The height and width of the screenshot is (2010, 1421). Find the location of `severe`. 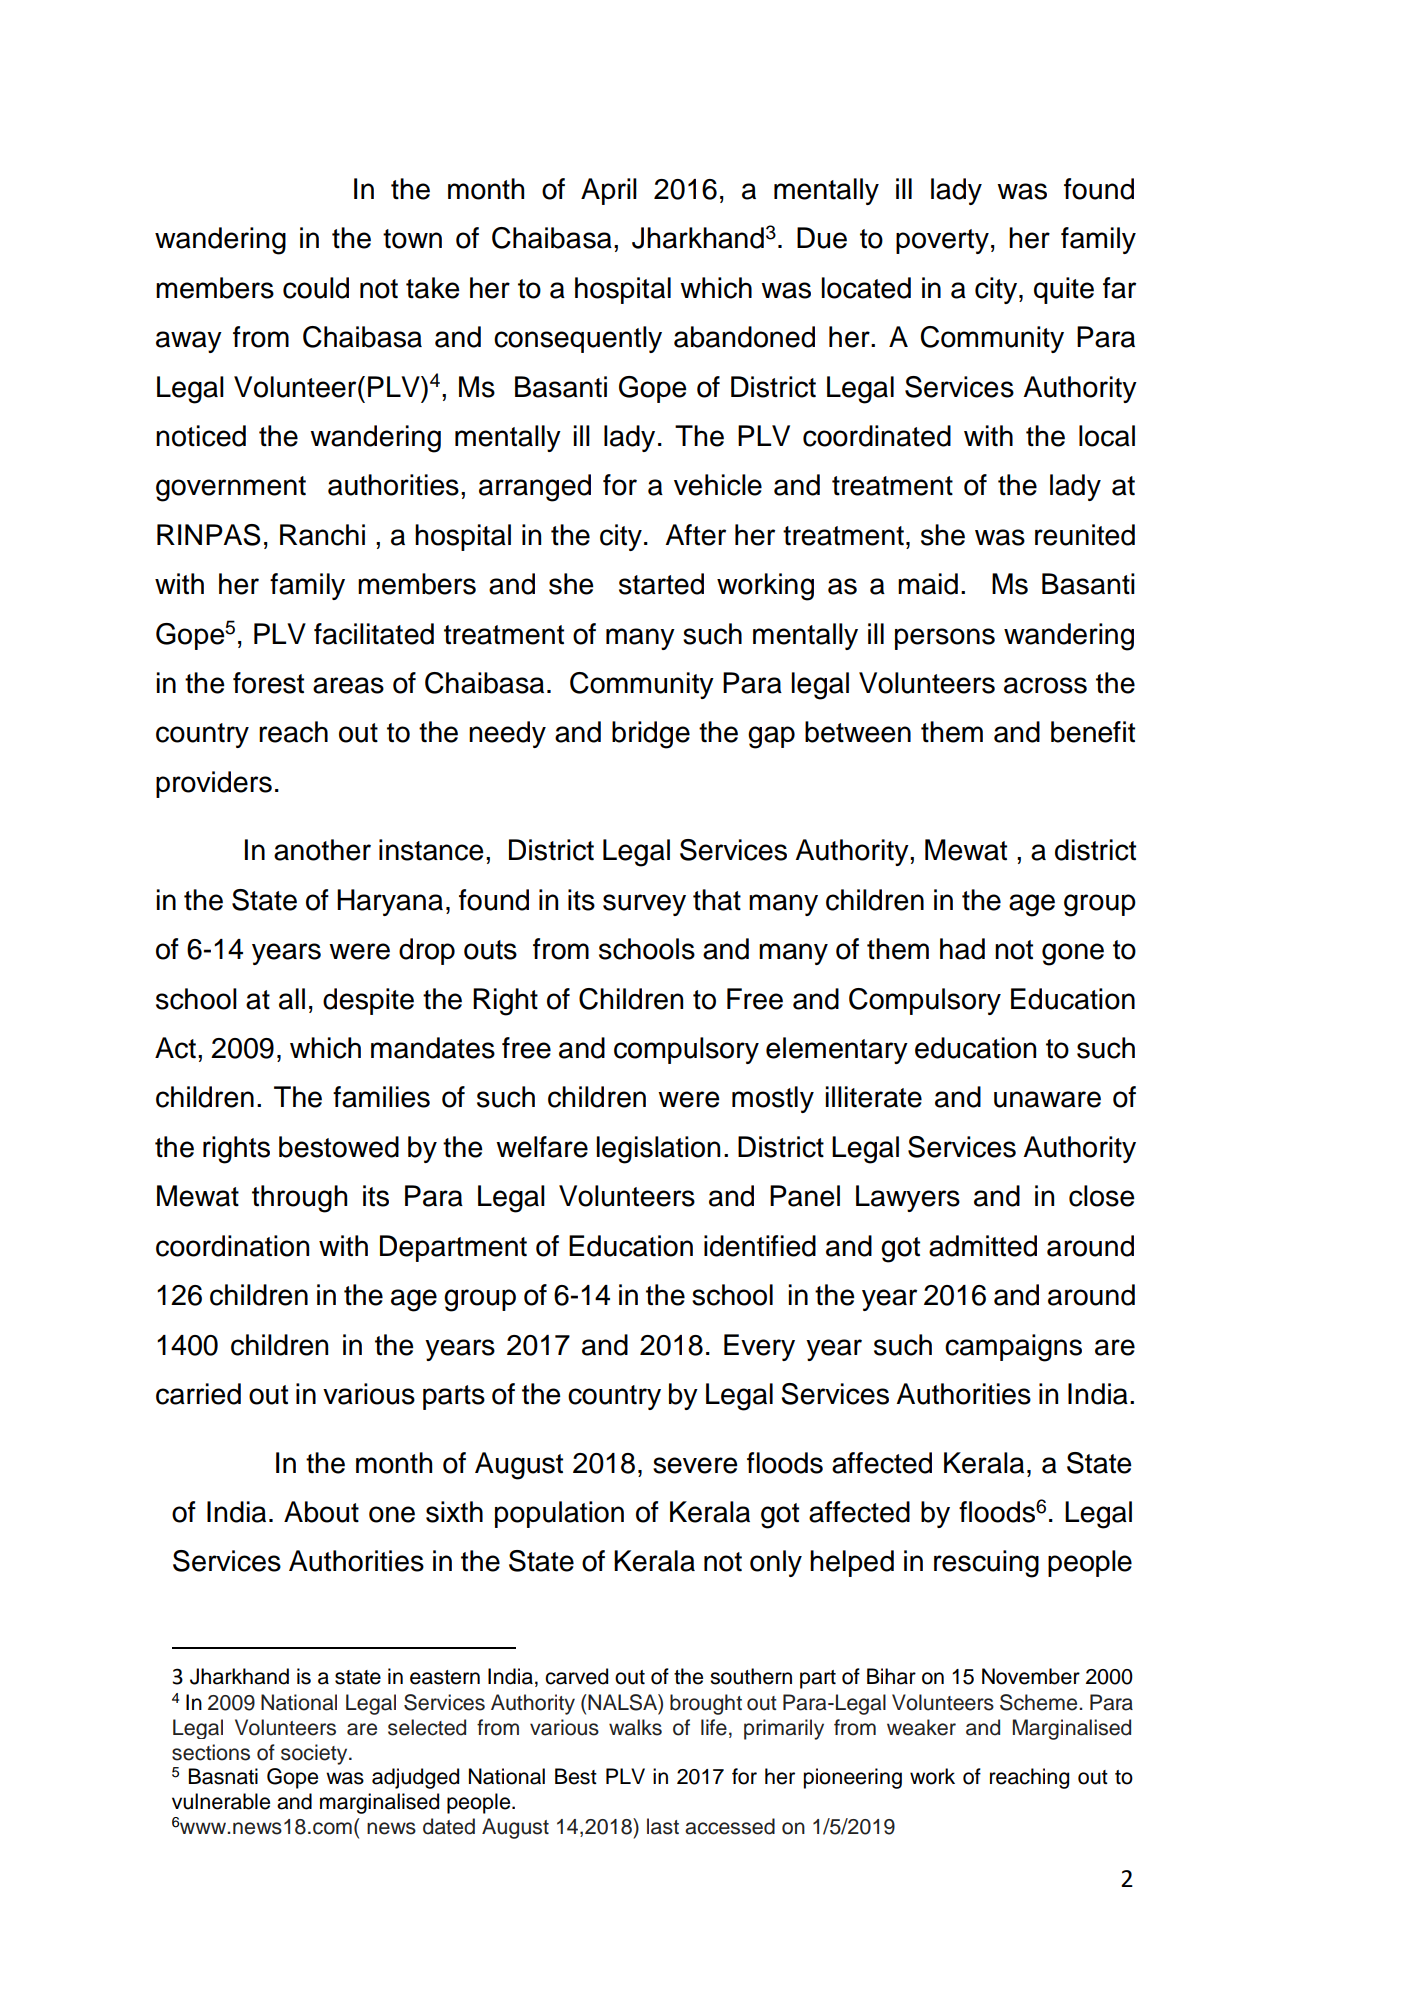

severe is located at coordinates (695, 1465).
